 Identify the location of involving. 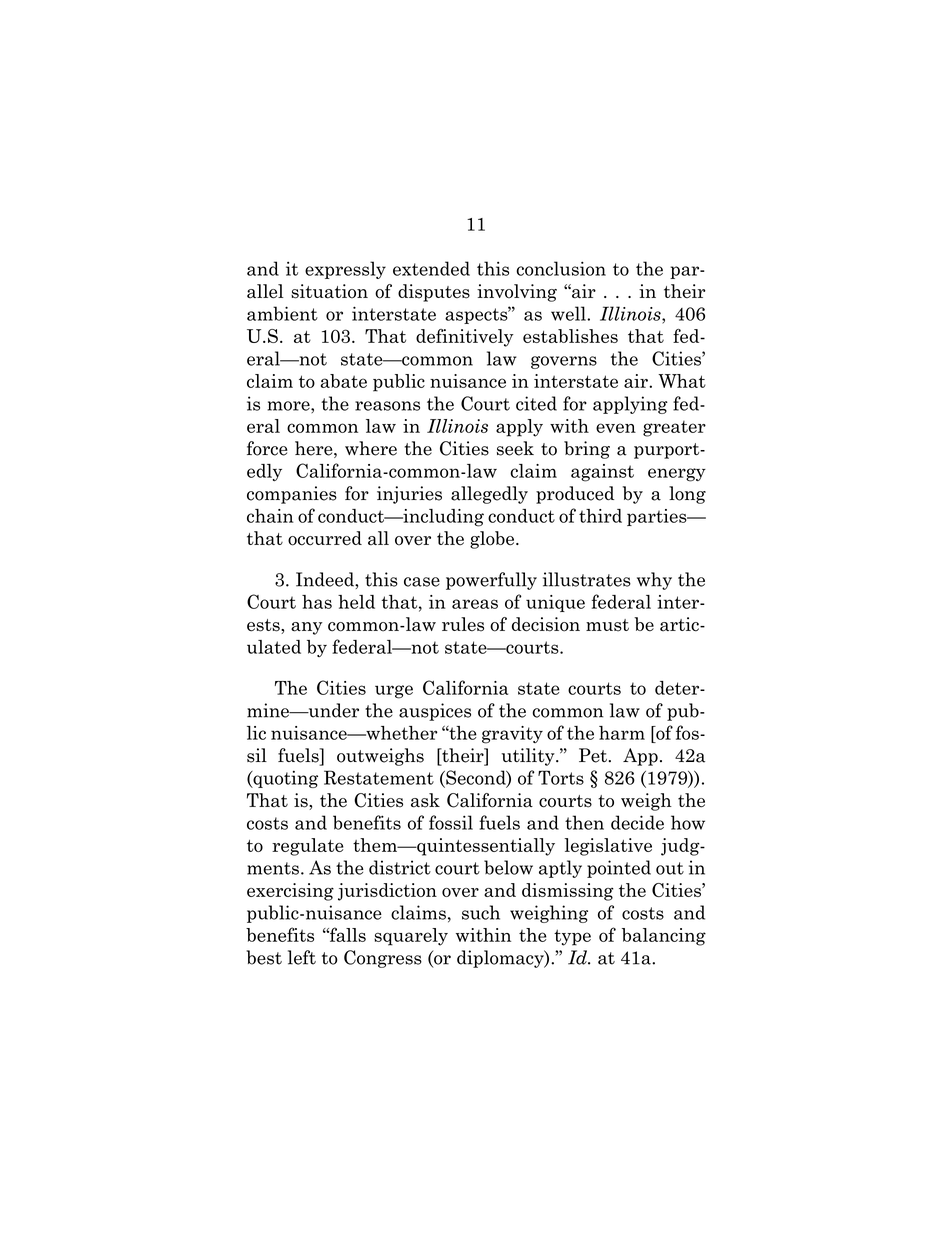
(517, 293).
